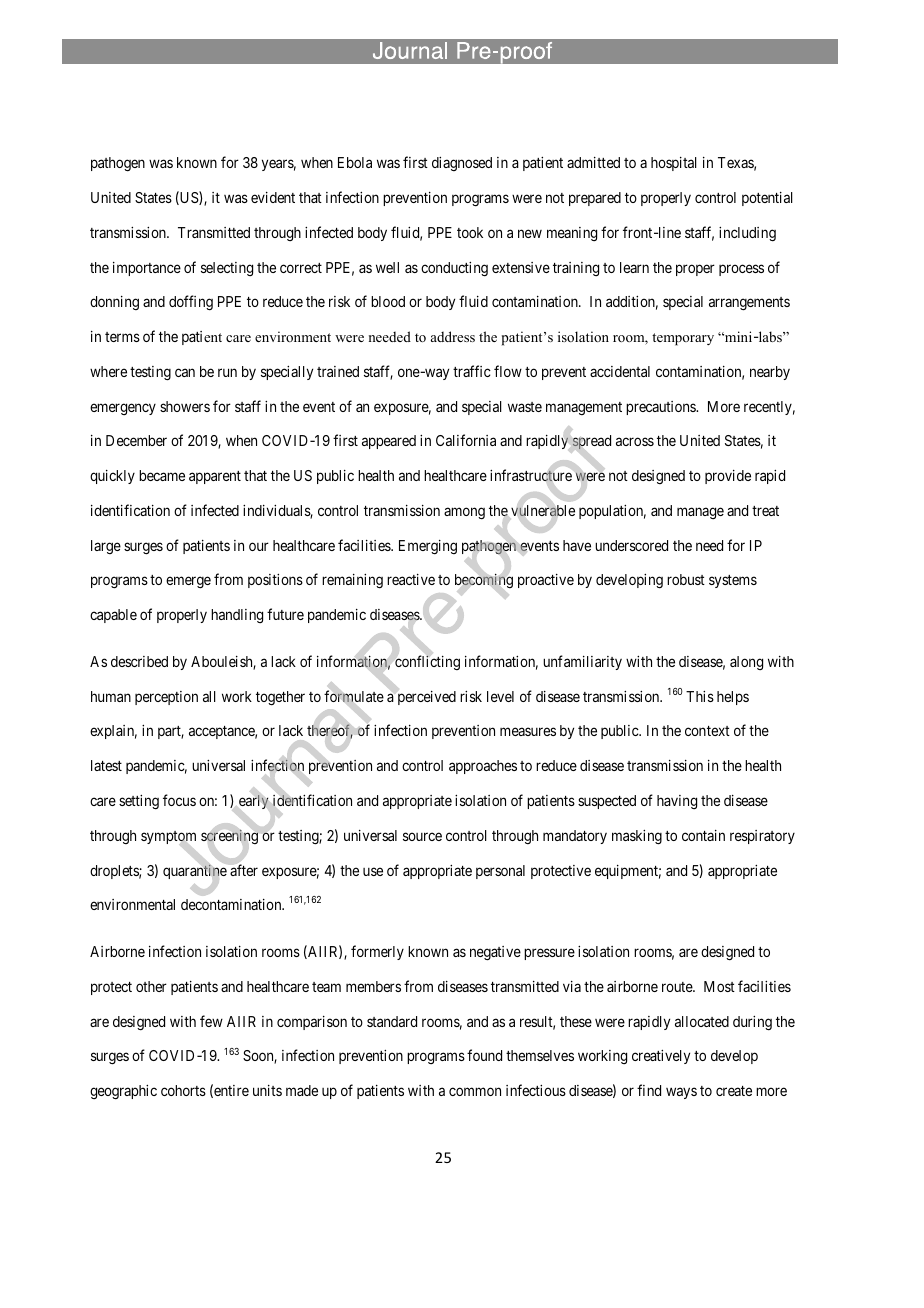  What do you see at coordinates (661, 408) in the screenshot?
I see `precautions` at bounding box center [661, 408].
